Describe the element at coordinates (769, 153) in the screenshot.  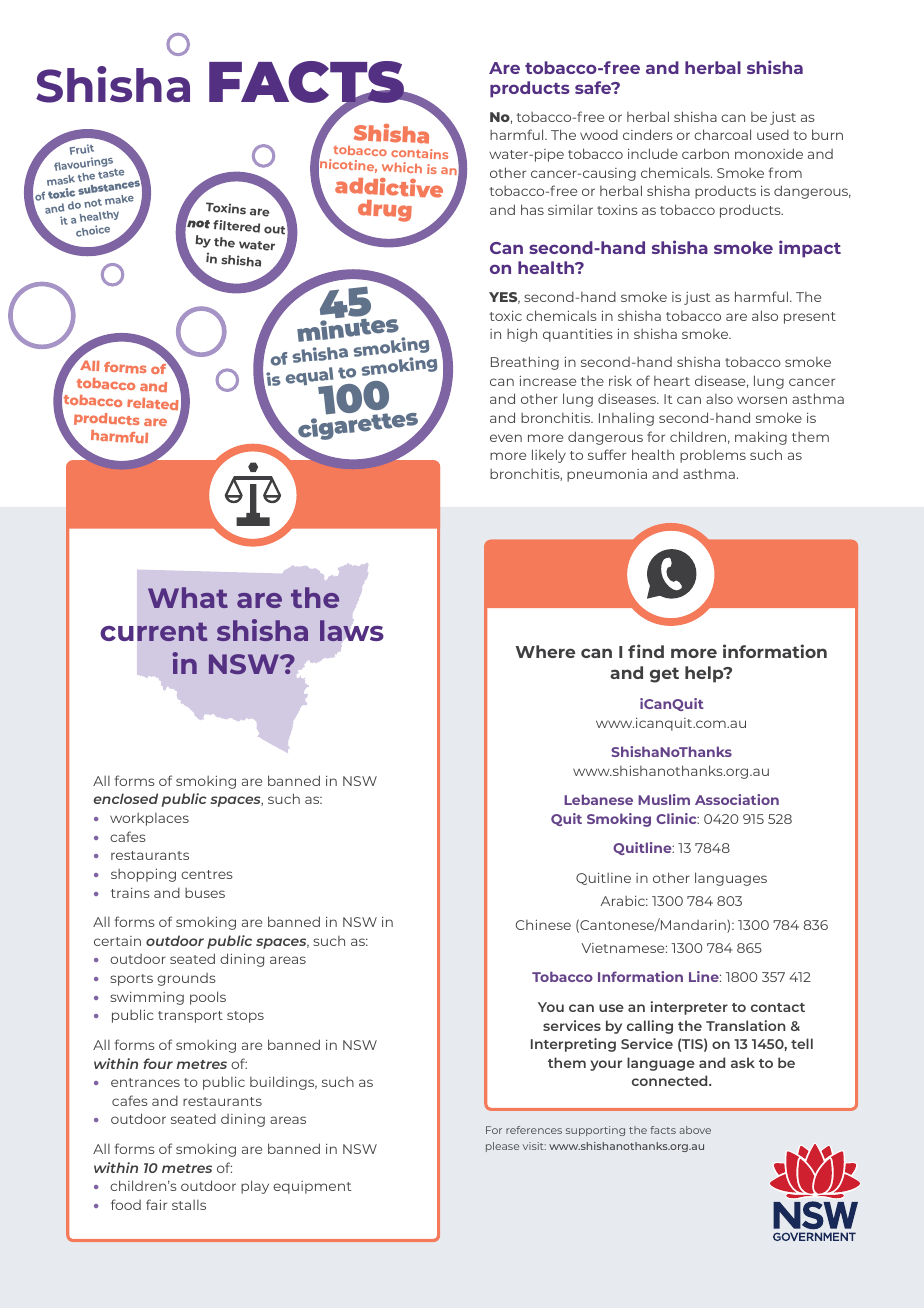
I see `monoxide` at that location.
